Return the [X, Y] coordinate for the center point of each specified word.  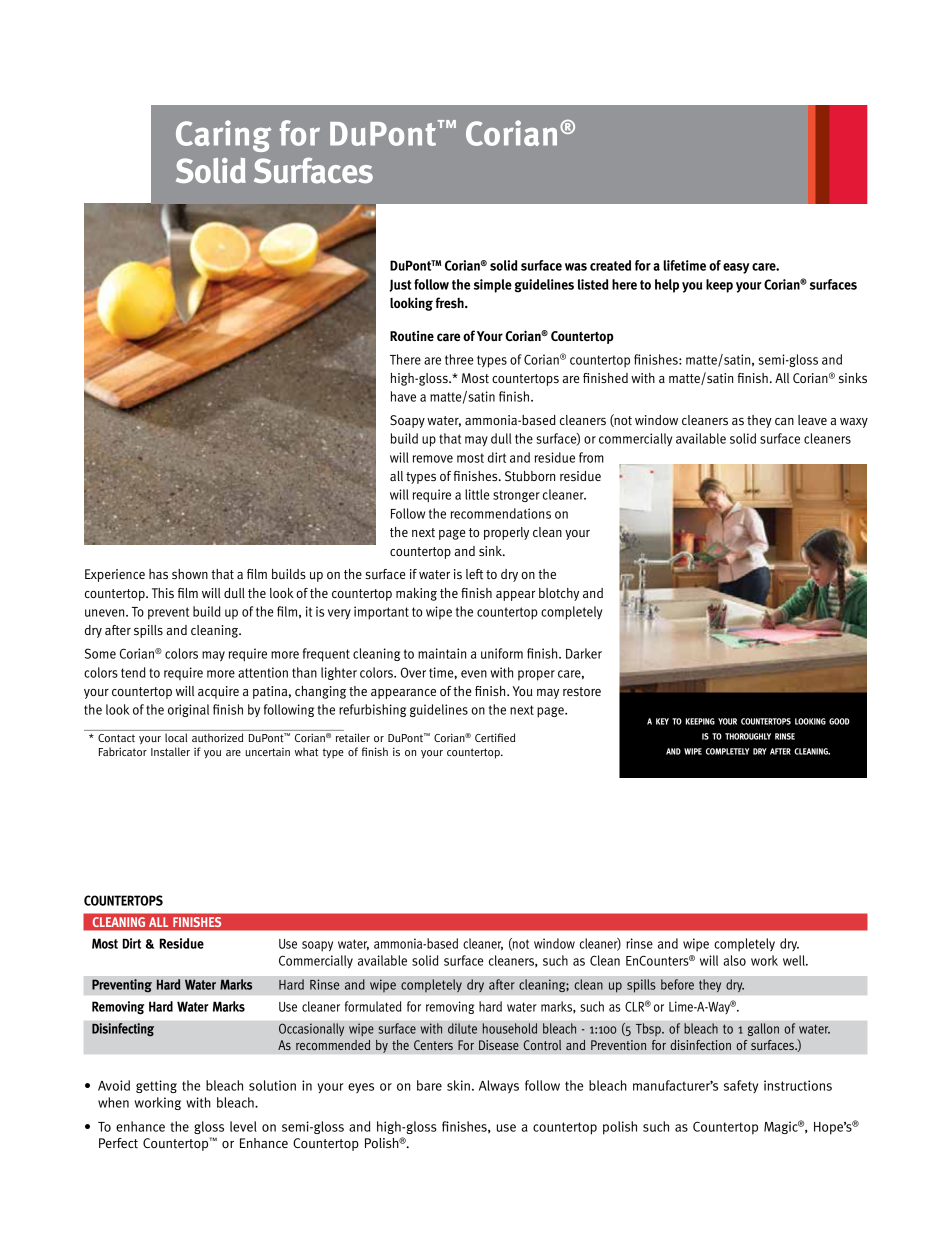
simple [493, 286]
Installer [170, 751]
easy [736, 268]
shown [190, 574]
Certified [495, 737]
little [477, 494]
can [784, 421]
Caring [223, 136]
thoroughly [748, 736]
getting [156, 1086]
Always [499, 1087]
